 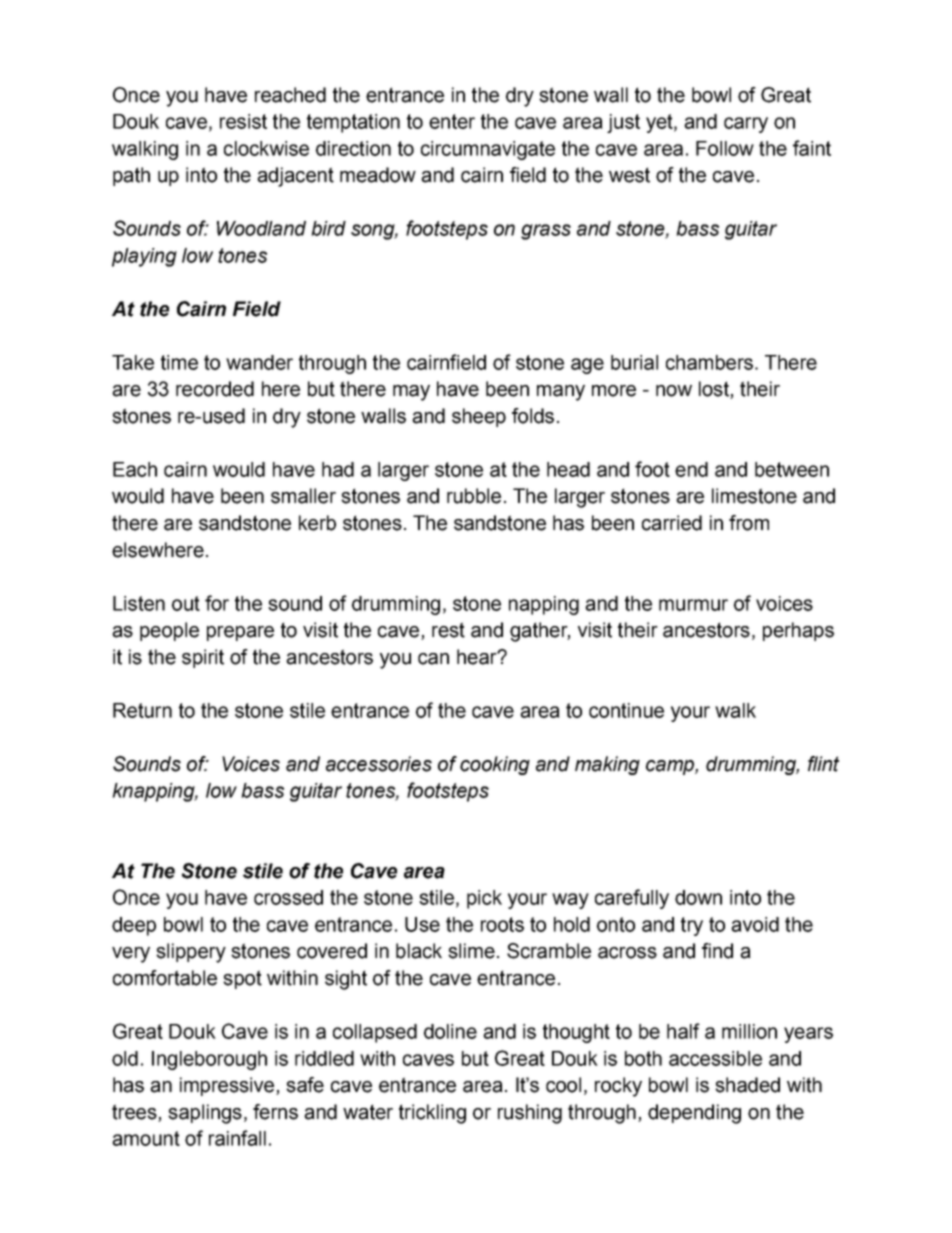 I want to click on circumnavigate, so click(x=488, y=150).
